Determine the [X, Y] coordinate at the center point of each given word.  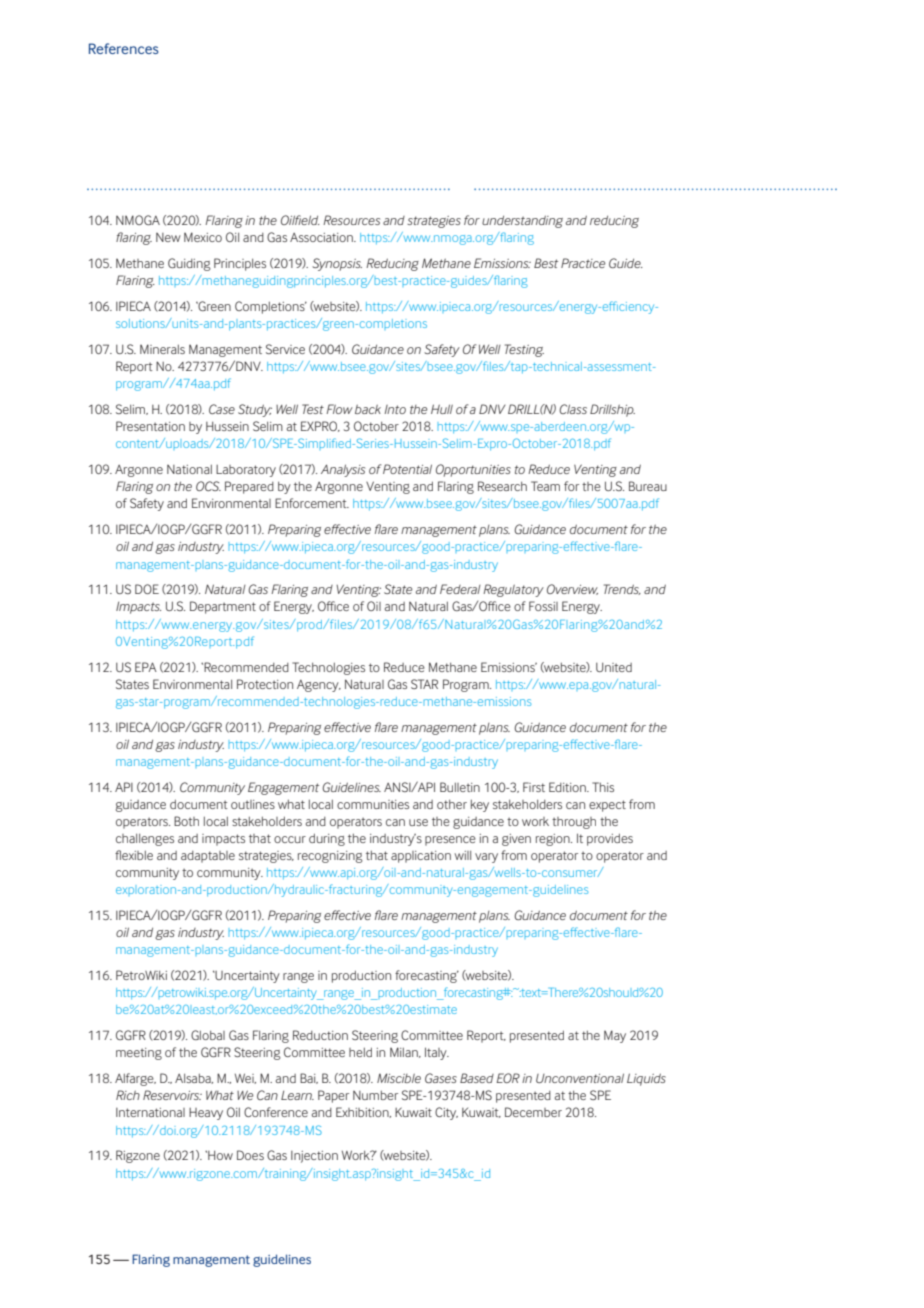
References [124, 48]
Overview [572, 589]
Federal [460, 589]
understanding [522, 222]
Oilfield [300, 220]
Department [223, 607]
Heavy [206, 1114]
